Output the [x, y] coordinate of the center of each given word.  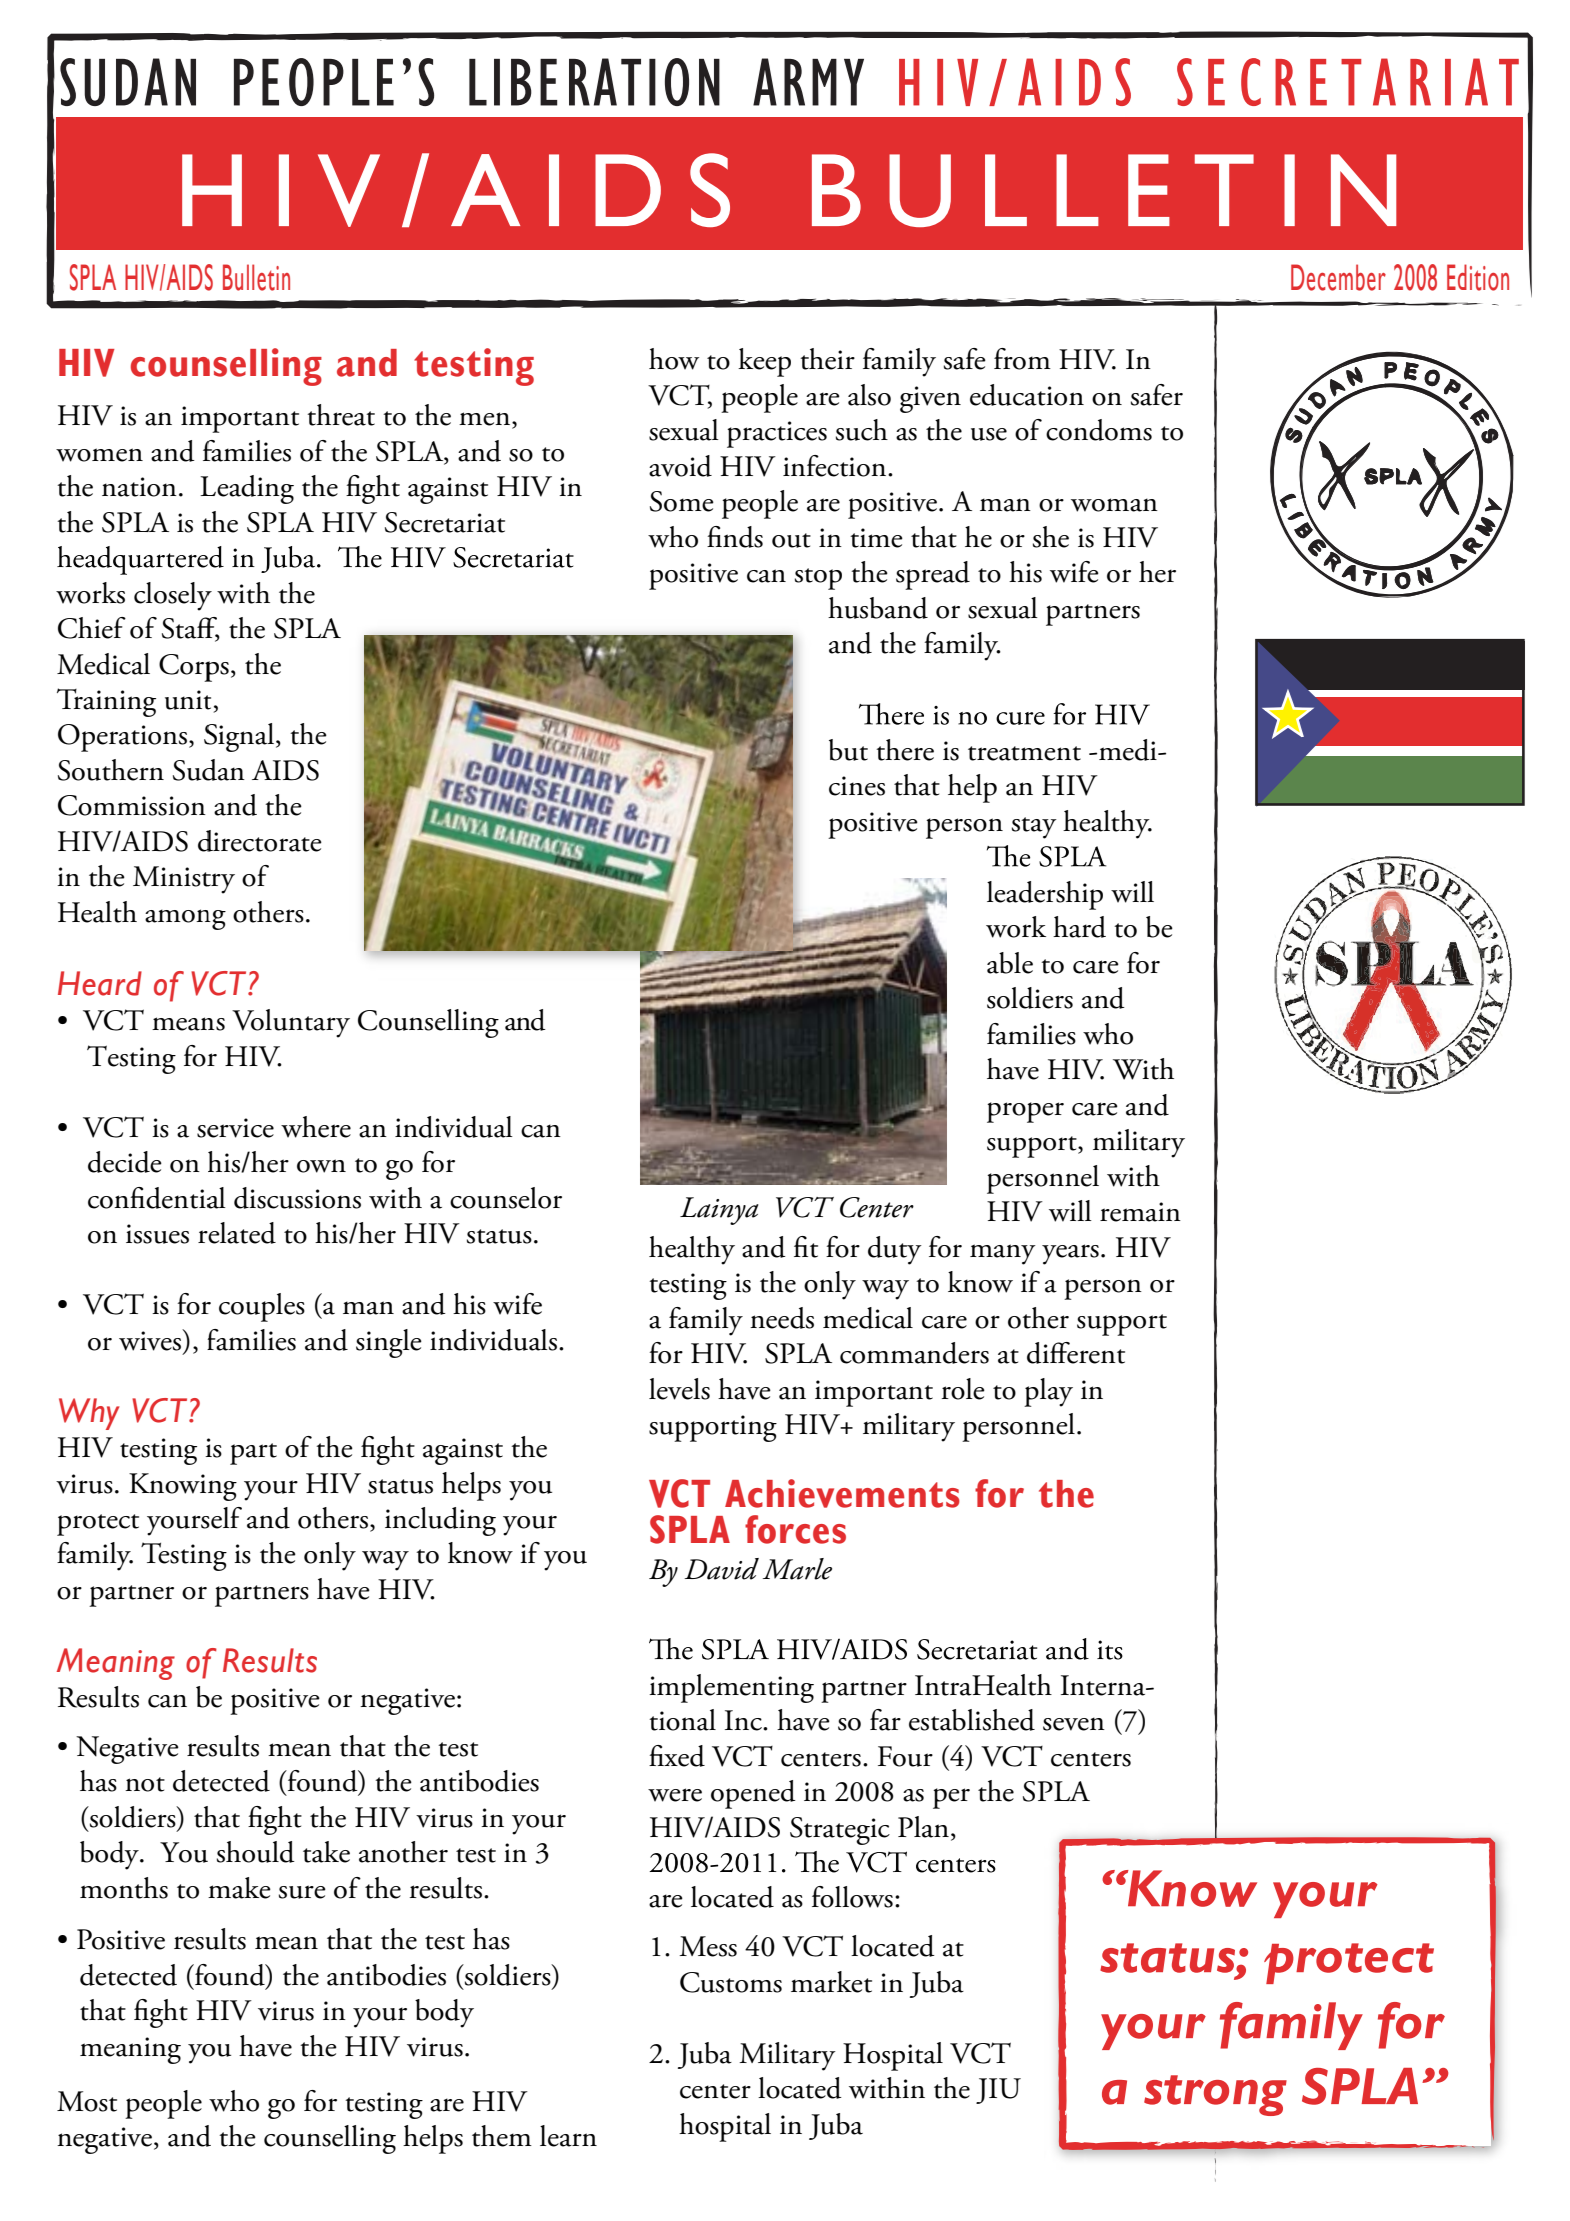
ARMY [808, 82]
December [1338, 277]
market [831, 1982]
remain [1140, 1212]
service [235, 1128]
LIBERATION [594, 82]
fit [806, 1247]
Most [87, 2101]
